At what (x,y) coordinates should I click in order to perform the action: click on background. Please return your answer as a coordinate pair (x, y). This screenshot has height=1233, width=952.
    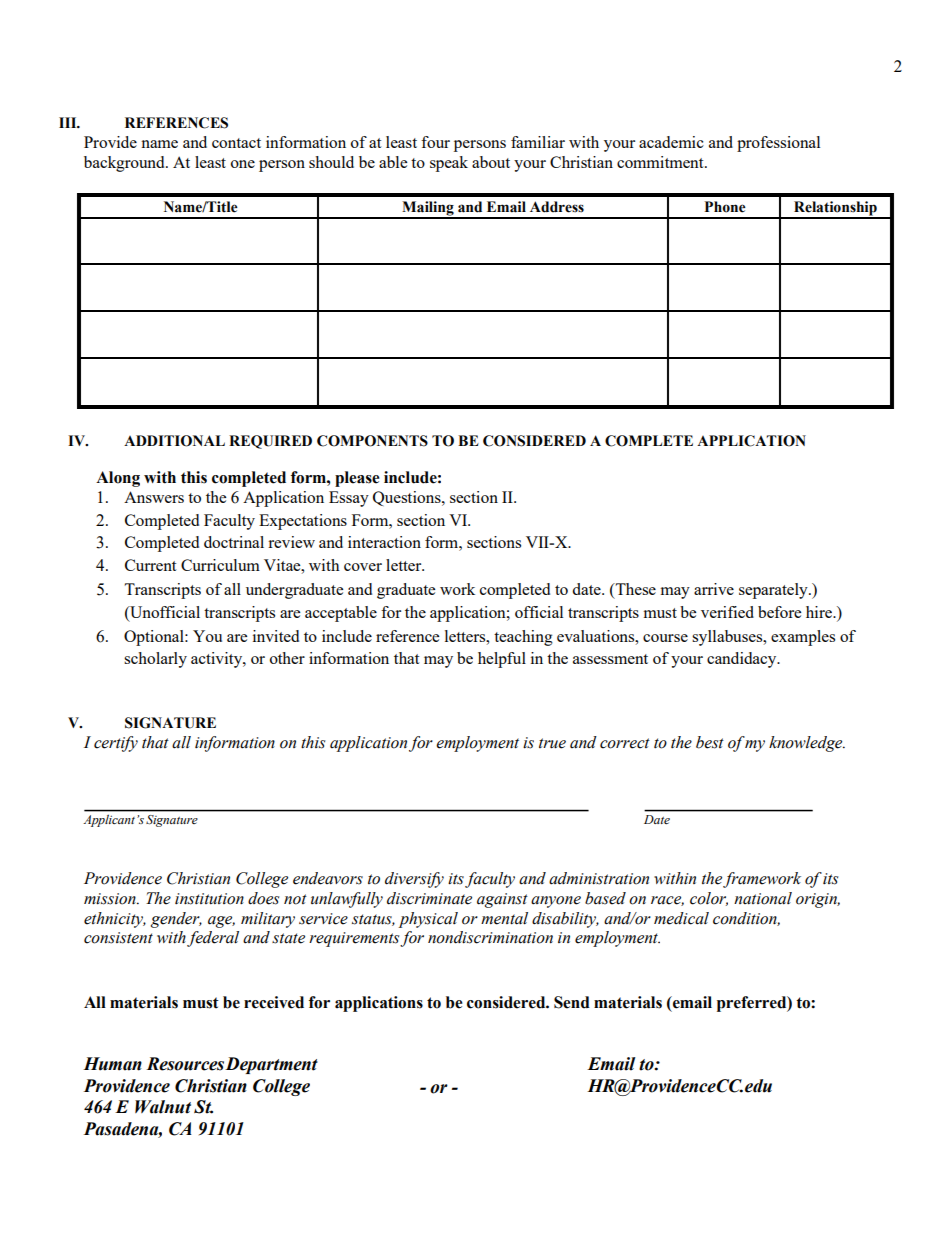
    Looking at the image, I should click on (125, 164).
